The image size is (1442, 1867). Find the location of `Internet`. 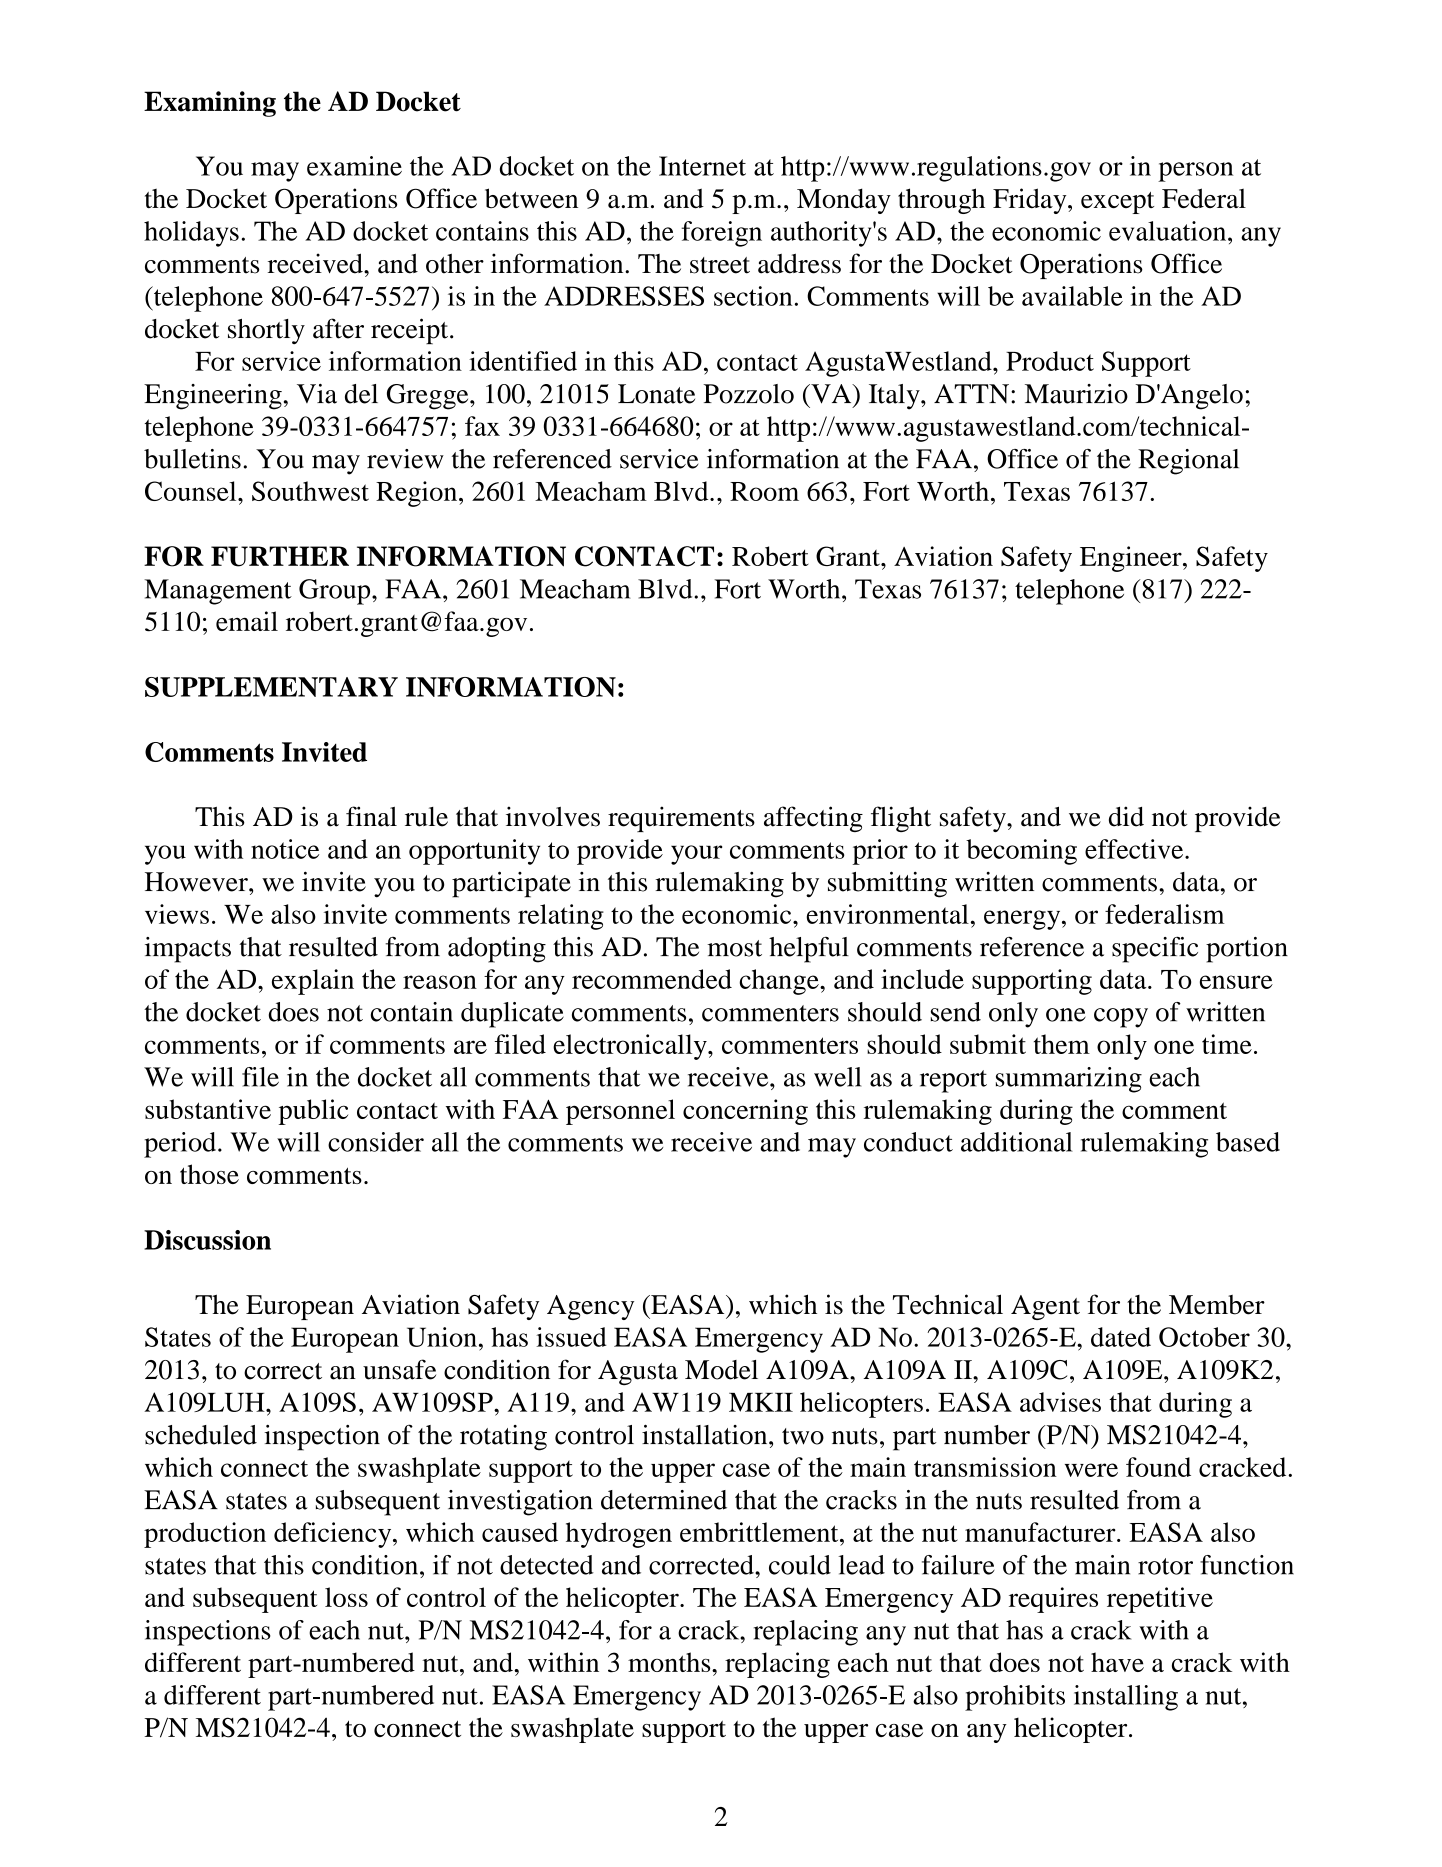

Internet is located at coordinates (702, 166).
